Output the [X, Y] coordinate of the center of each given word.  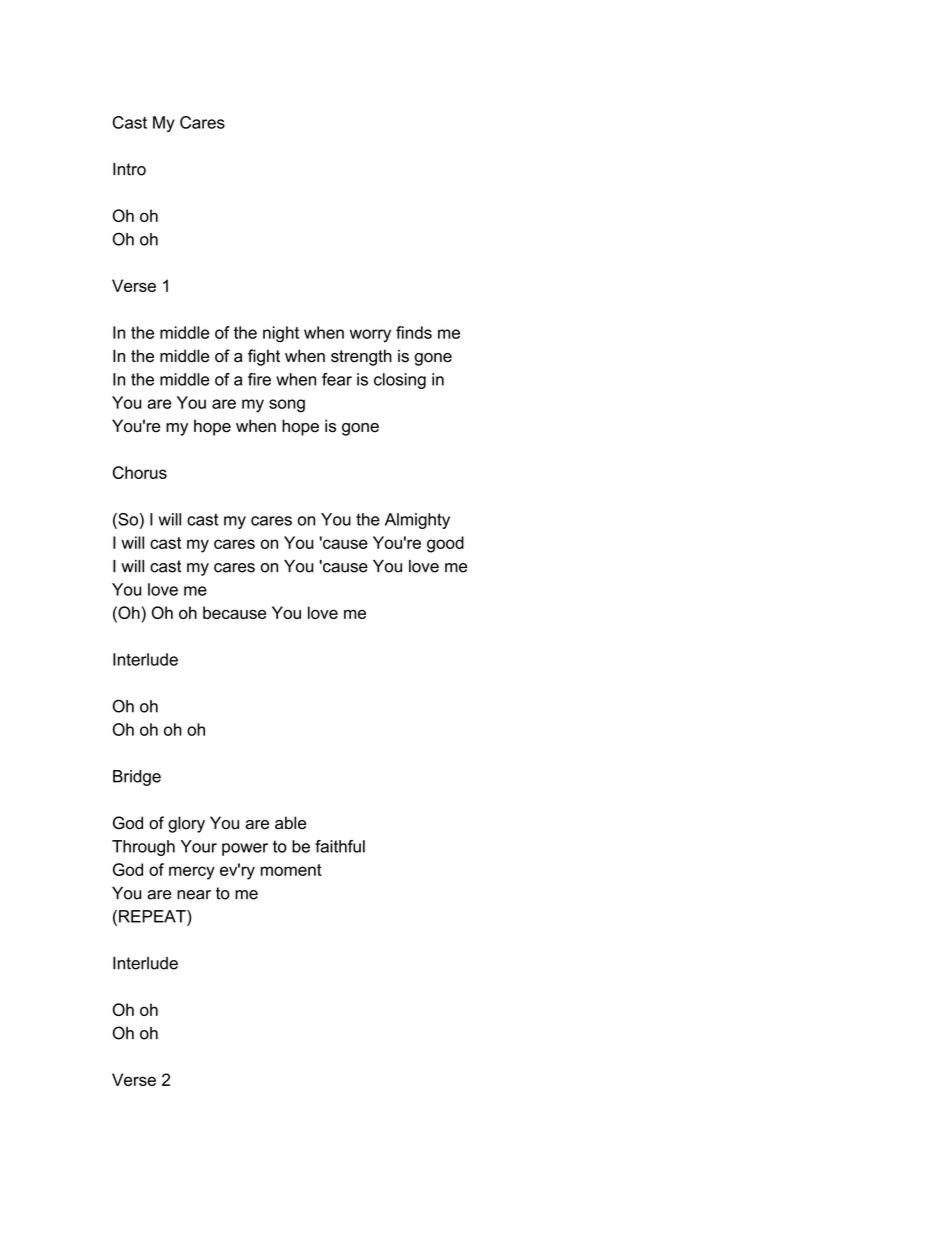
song [287, 406]
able [290, 823]
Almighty [417, 521]
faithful [340, 846]
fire [259, 379]
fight [264, 357]
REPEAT [153, 916]
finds [414, 332]
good [445, 544]
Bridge [137, 778]
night [281, 334]
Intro [129, 169]
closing [400, 381]
